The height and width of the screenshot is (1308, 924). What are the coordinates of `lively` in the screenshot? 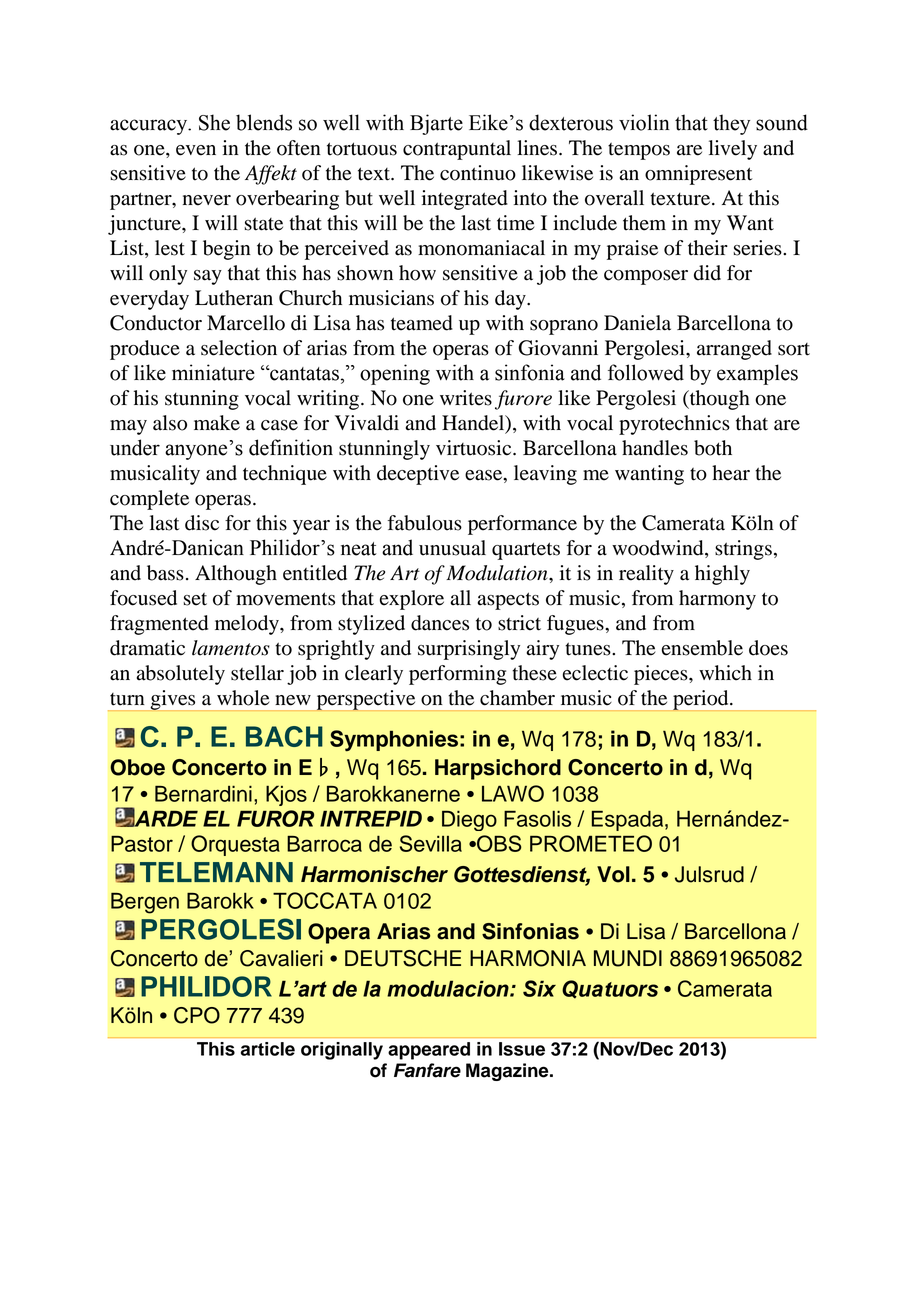 It's located at (733, 150).
